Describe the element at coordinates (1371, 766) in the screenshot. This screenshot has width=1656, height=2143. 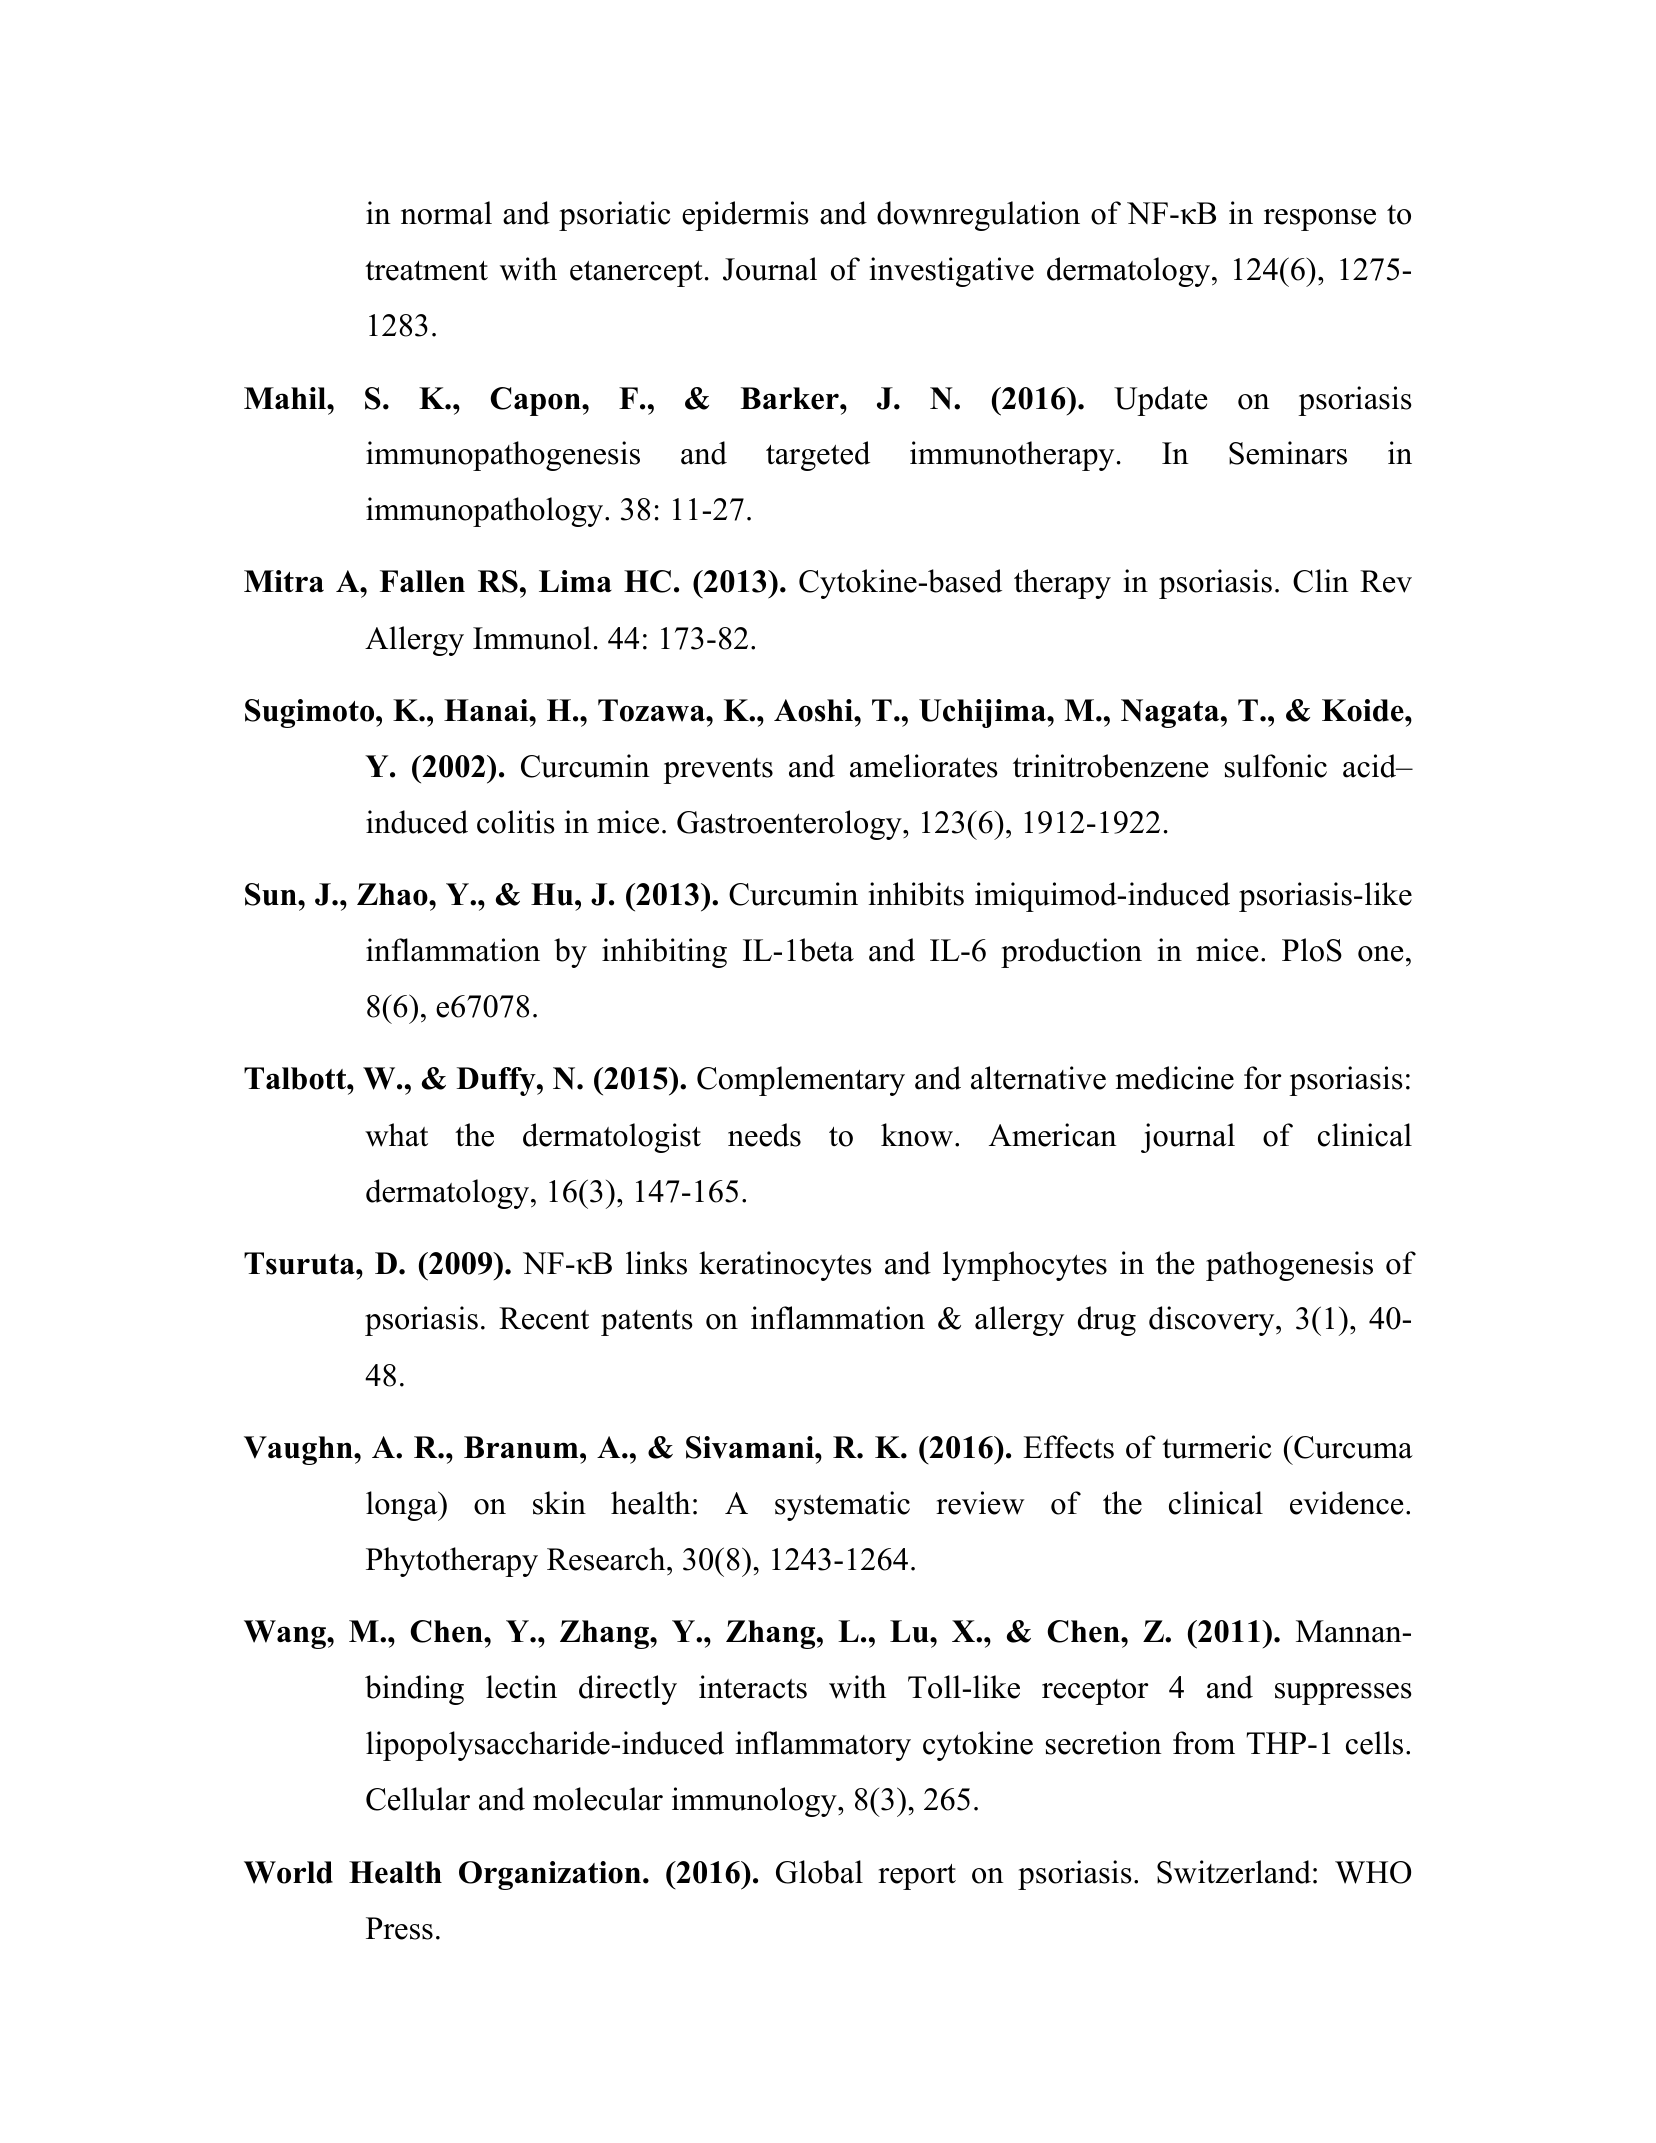
I see `acid` at that location.
